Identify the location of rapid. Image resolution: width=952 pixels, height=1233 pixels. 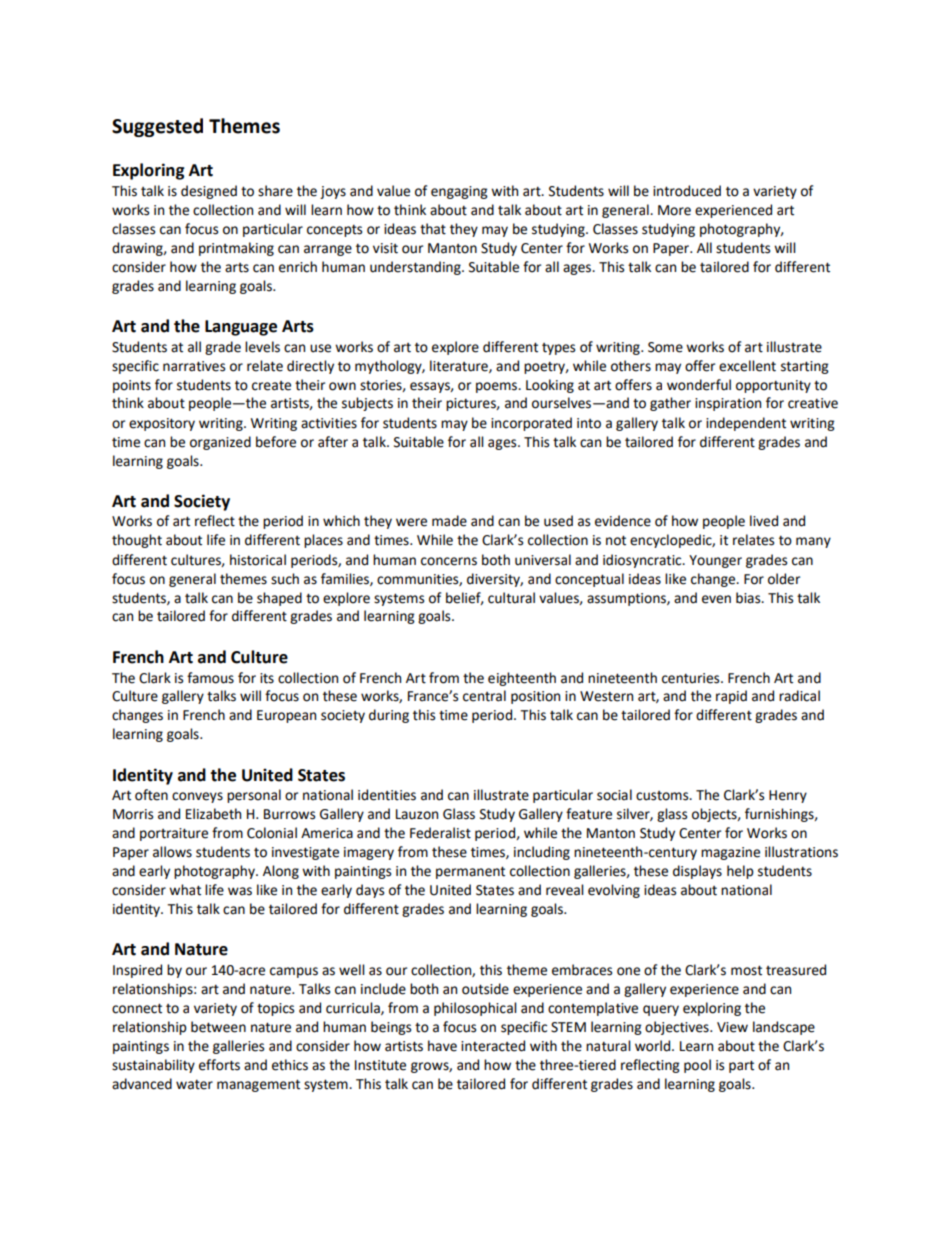
(731, 697).
